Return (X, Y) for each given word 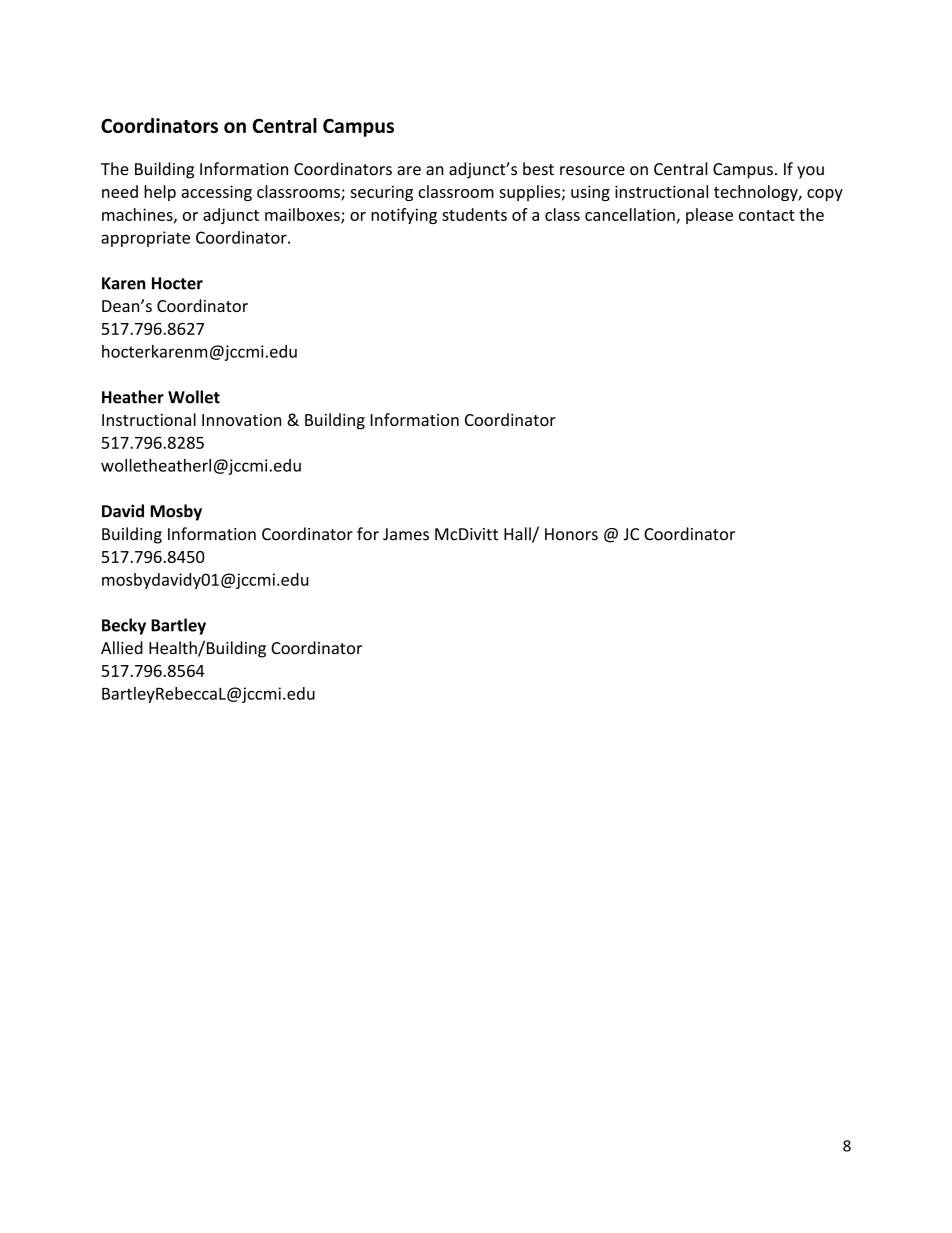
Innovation (241, 420)
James (406, 534)
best (538, 169)
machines (138, 215)
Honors (571, 534)
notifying (404, 216)
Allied (122, 648)
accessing (216, 193)
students (474, 214)
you (810, 172)
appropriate (145, 239)
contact (767, 215)
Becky (124, 626)
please (709, 216)
